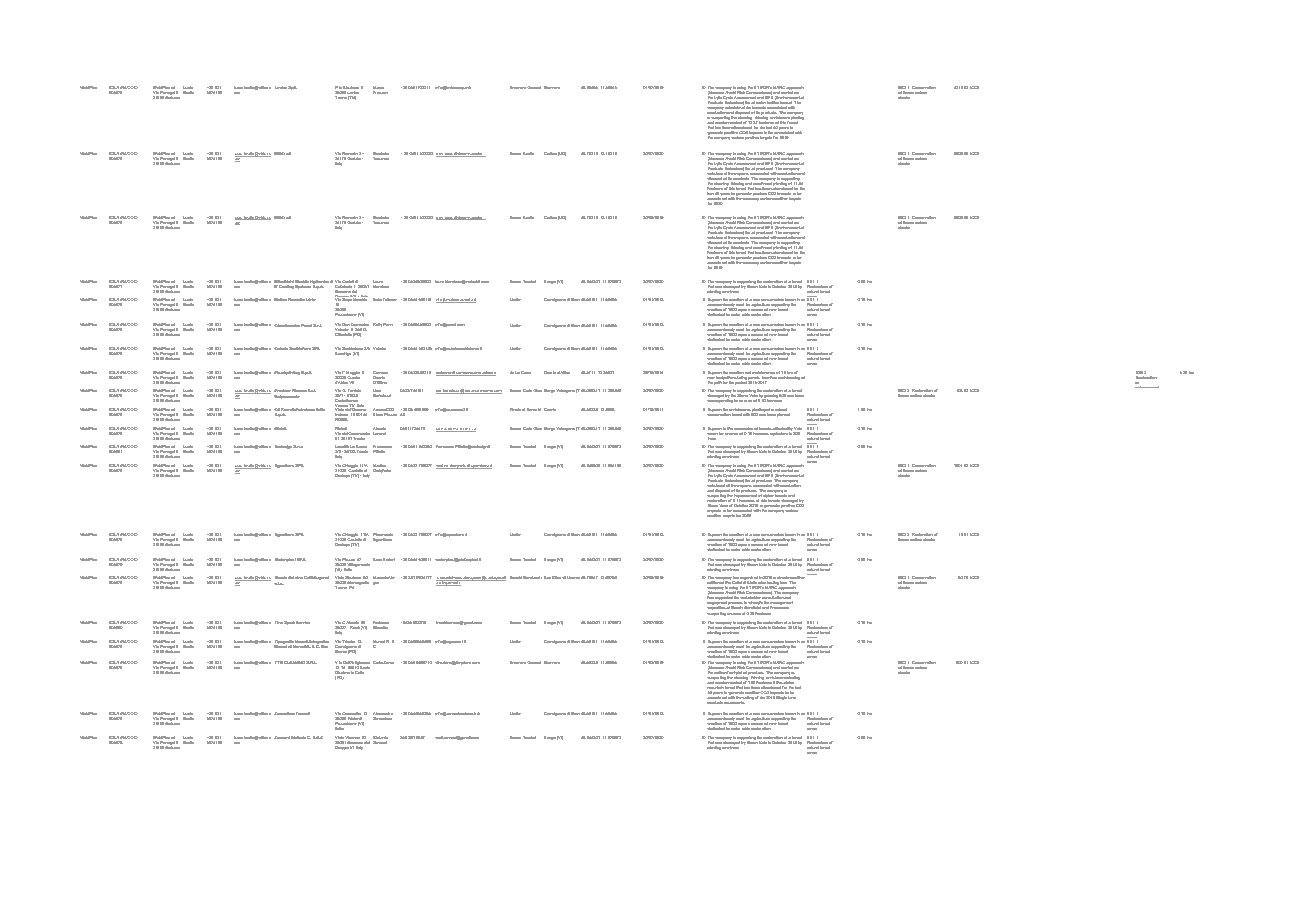 The height and width of the document is (924, 1308). I want to click on Crete, so click(526, 372).
